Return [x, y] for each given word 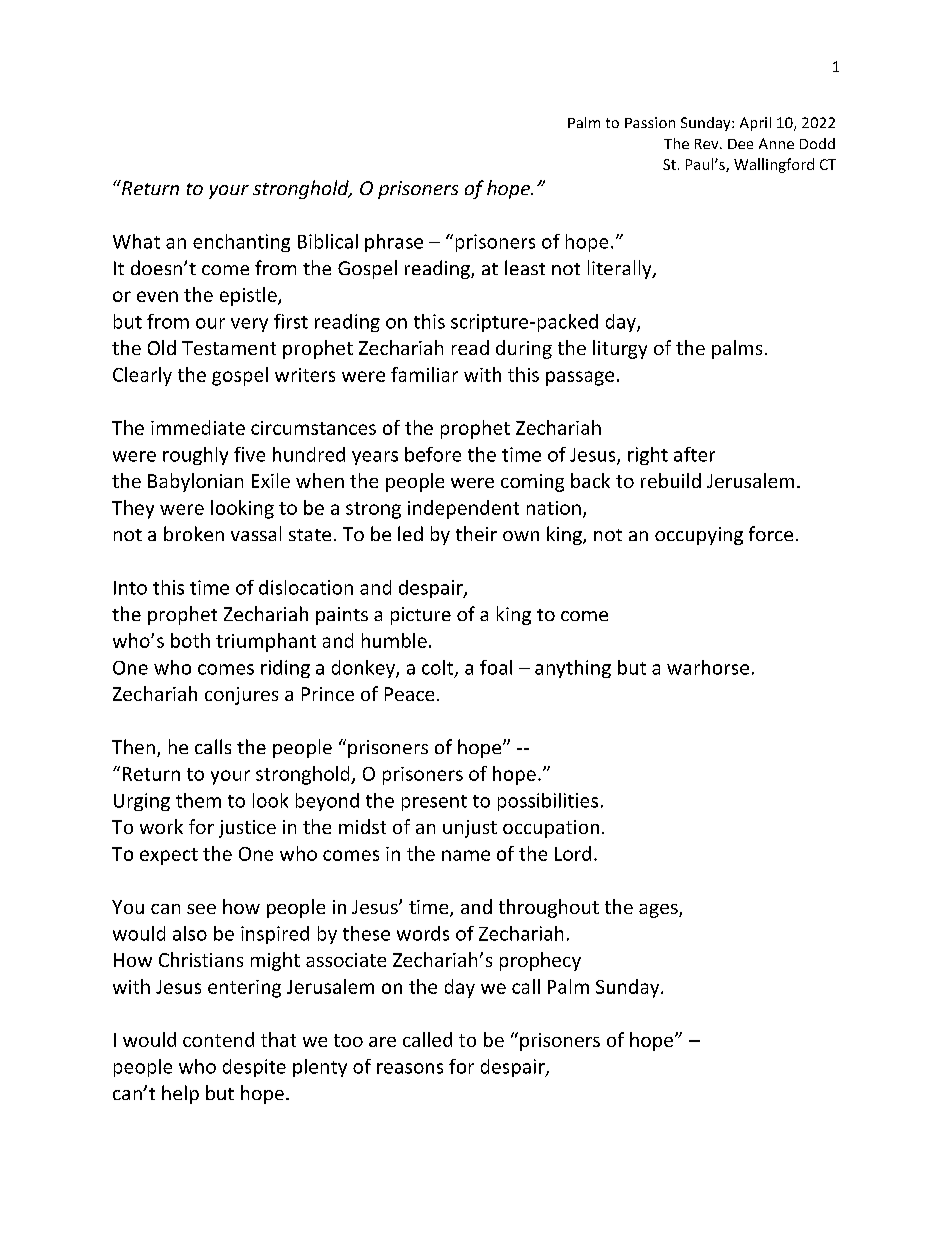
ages [659, 911]
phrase [394, 243]
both [190, 640]
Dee [740, 144]
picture [421, 616]
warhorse [708, 667]
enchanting [241, 243]
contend [218, 1039]
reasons [410, 1068]
